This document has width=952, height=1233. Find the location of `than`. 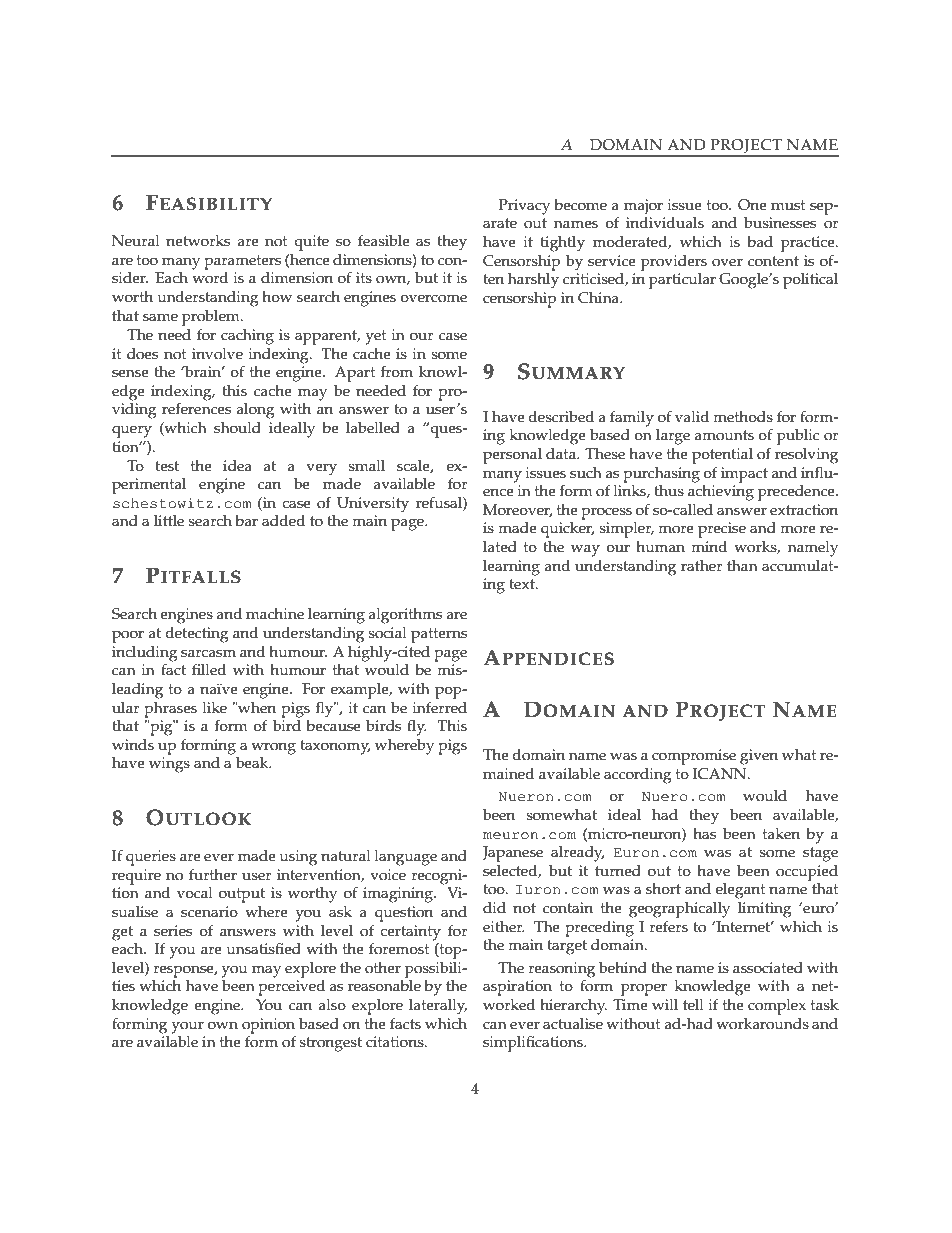

than is located at coordinates (742, 565).
